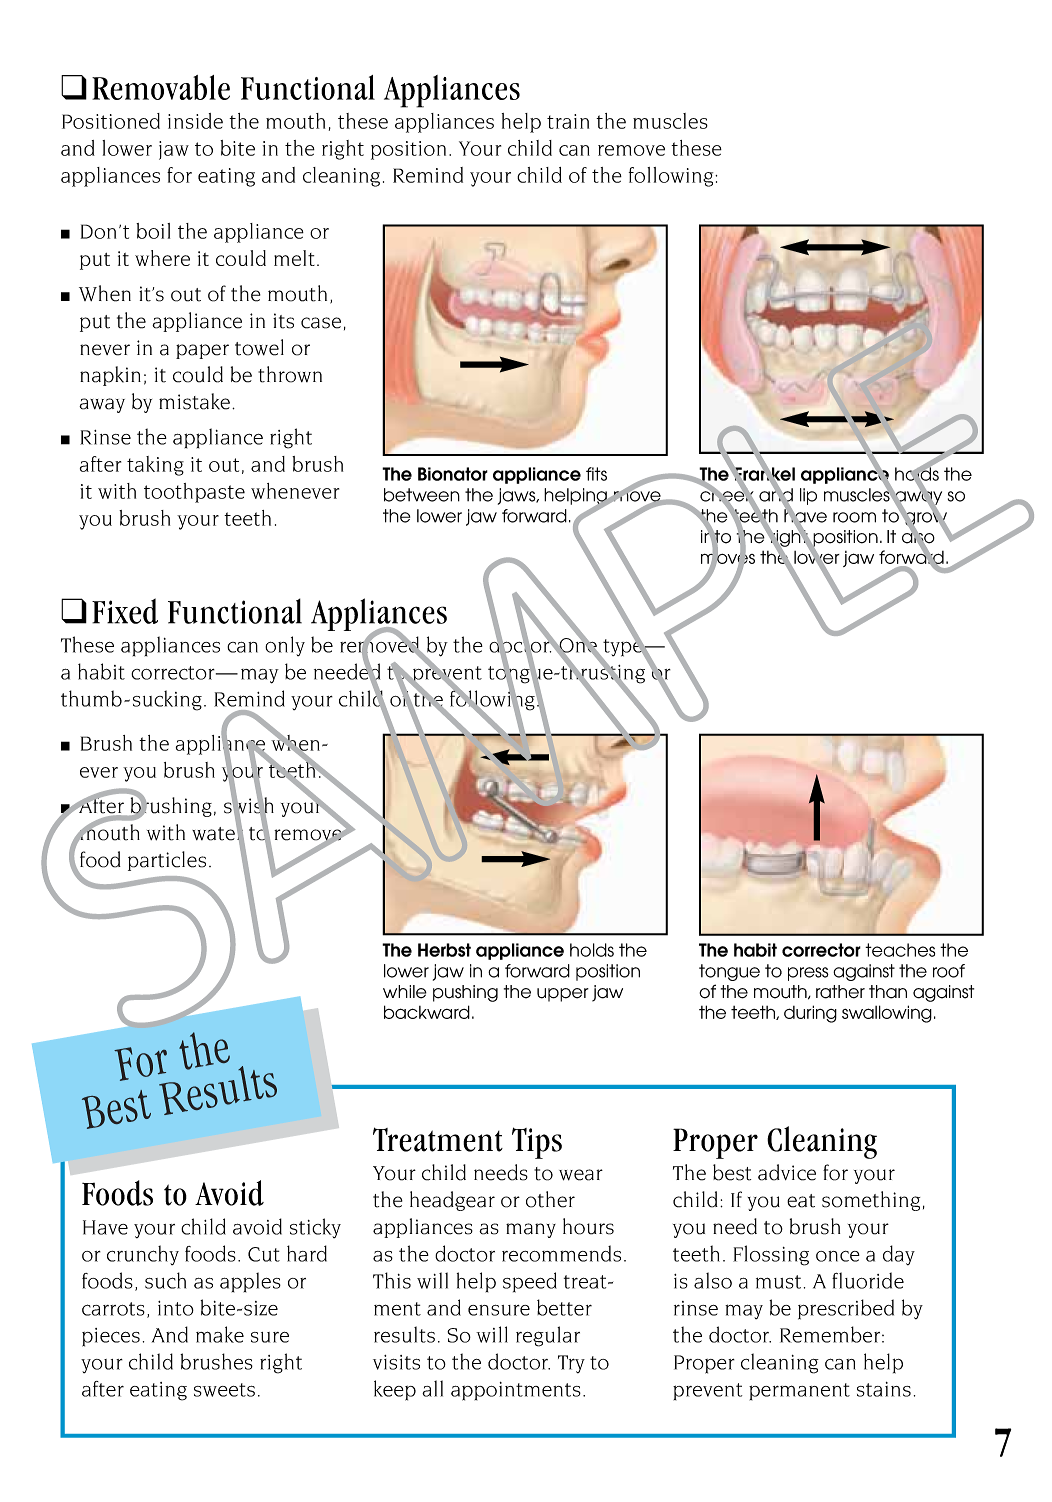  I want to click on prescribed, so click(846, 1309).
